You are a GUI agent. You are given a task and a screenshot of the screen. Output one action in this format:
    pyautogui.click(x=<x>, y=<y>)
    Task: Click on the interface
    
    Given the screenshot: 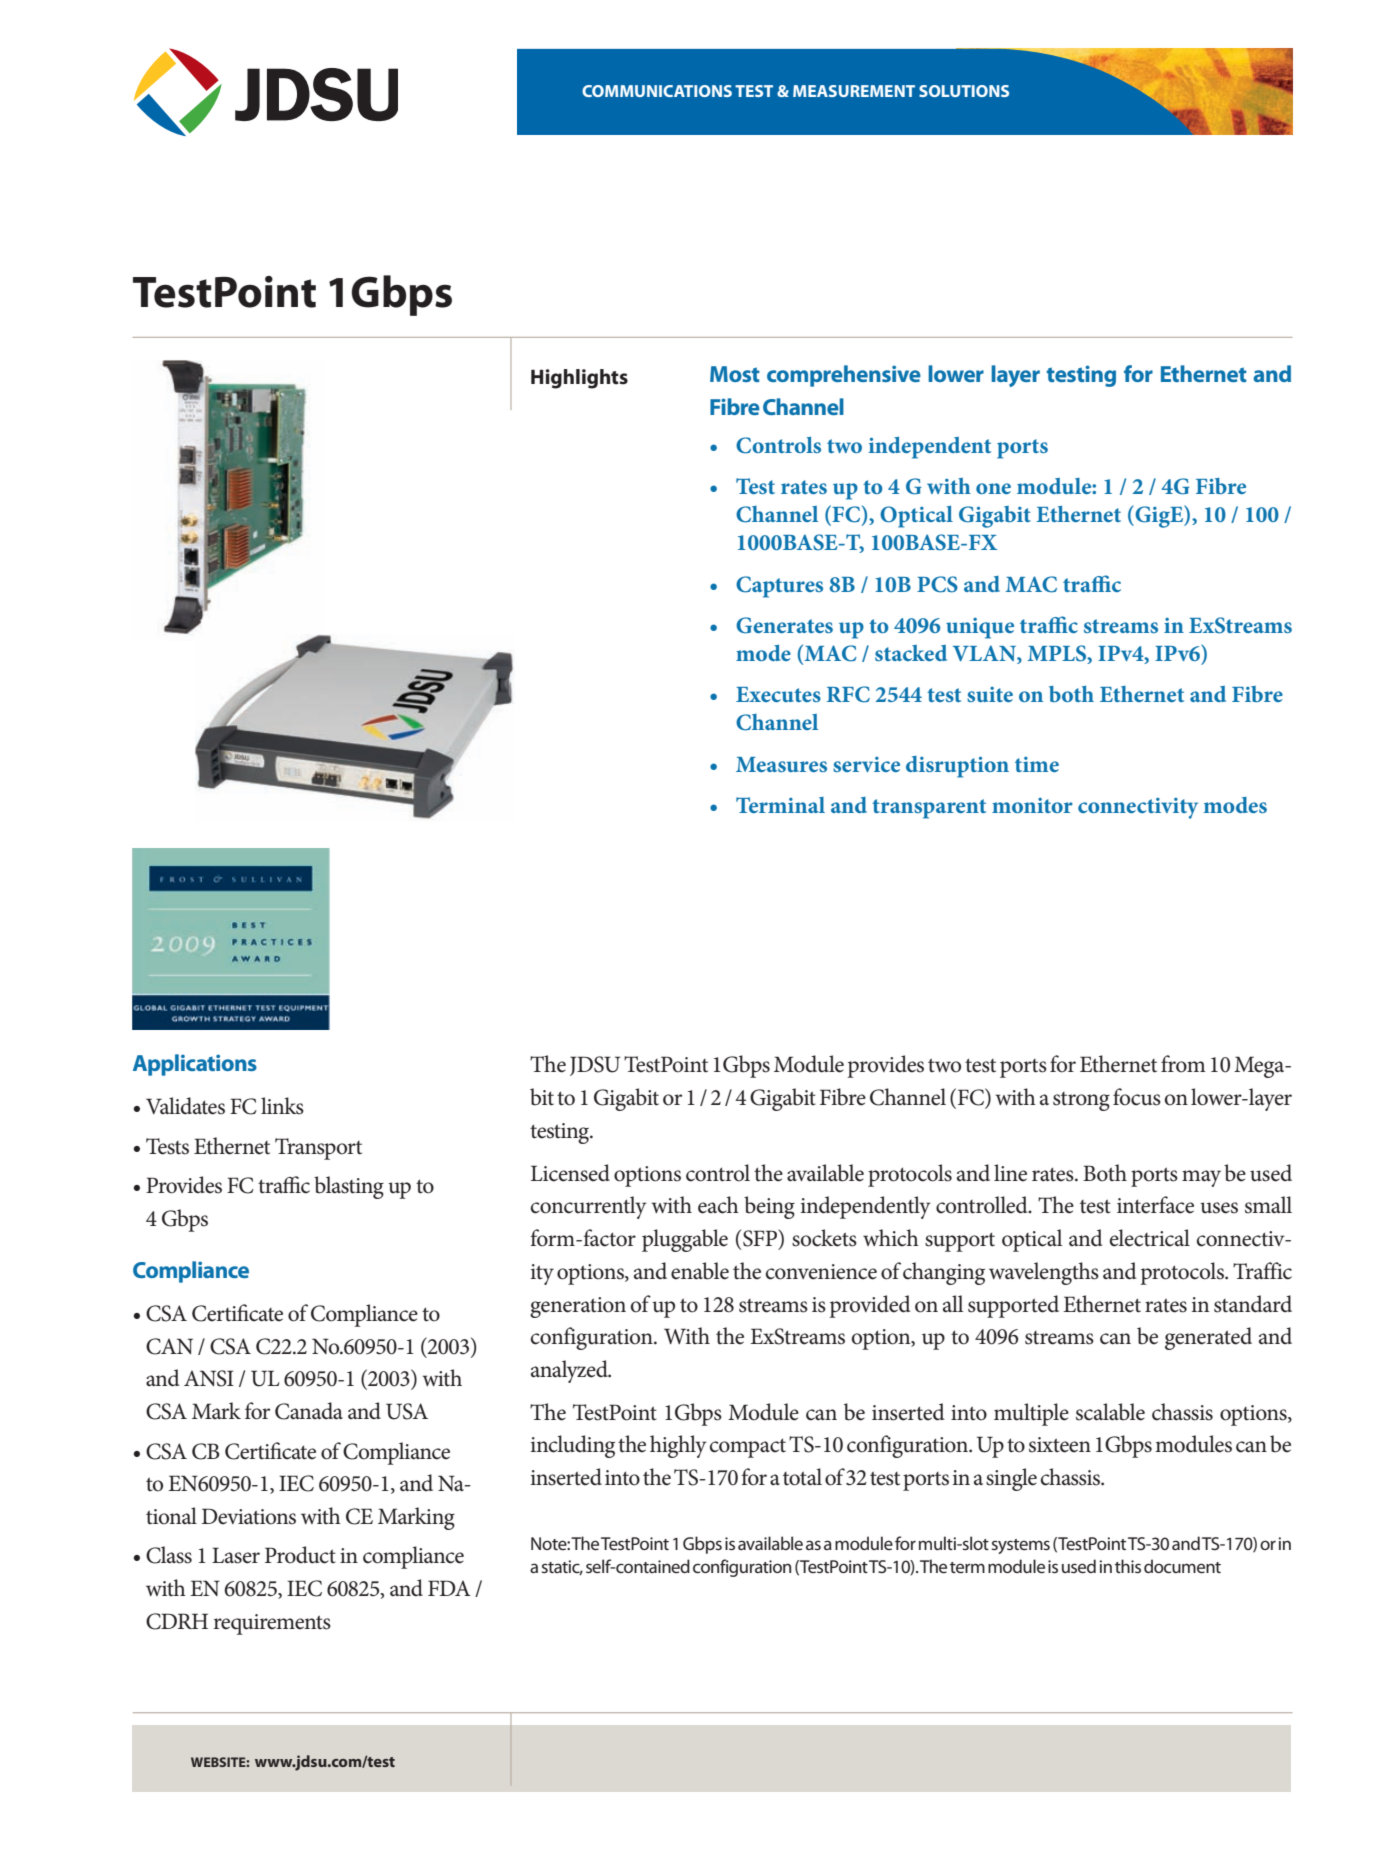 What is the action you would take?
    pyautogui.click(x=1155, y=1205)
